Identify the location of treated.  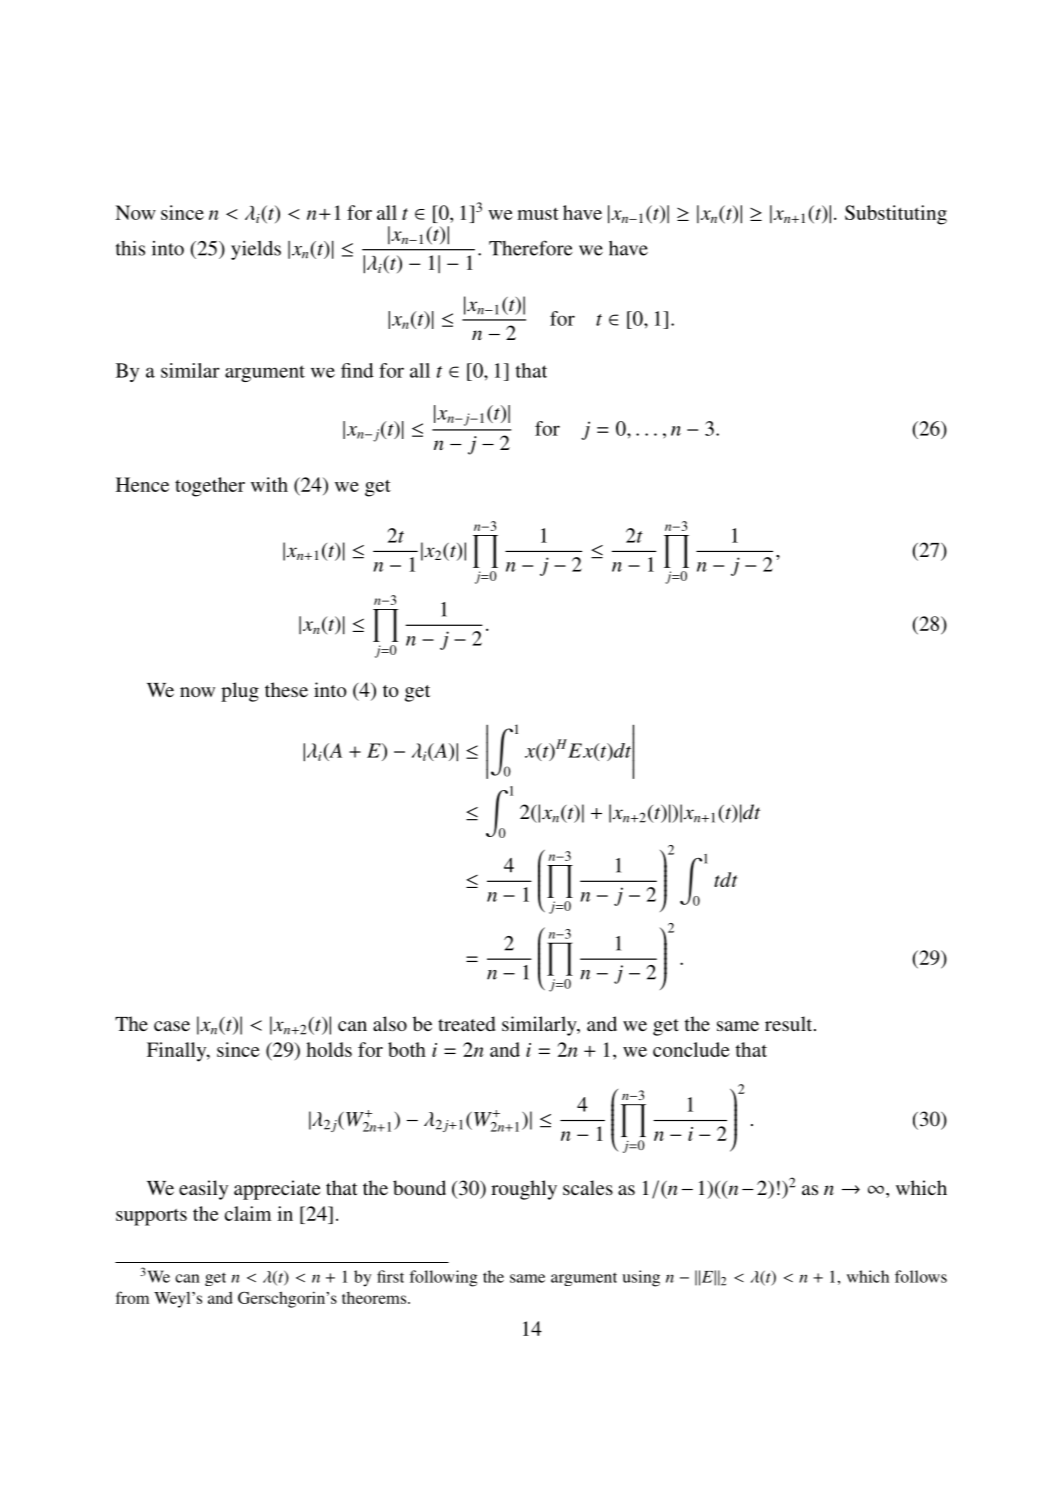
(466, 1023).
